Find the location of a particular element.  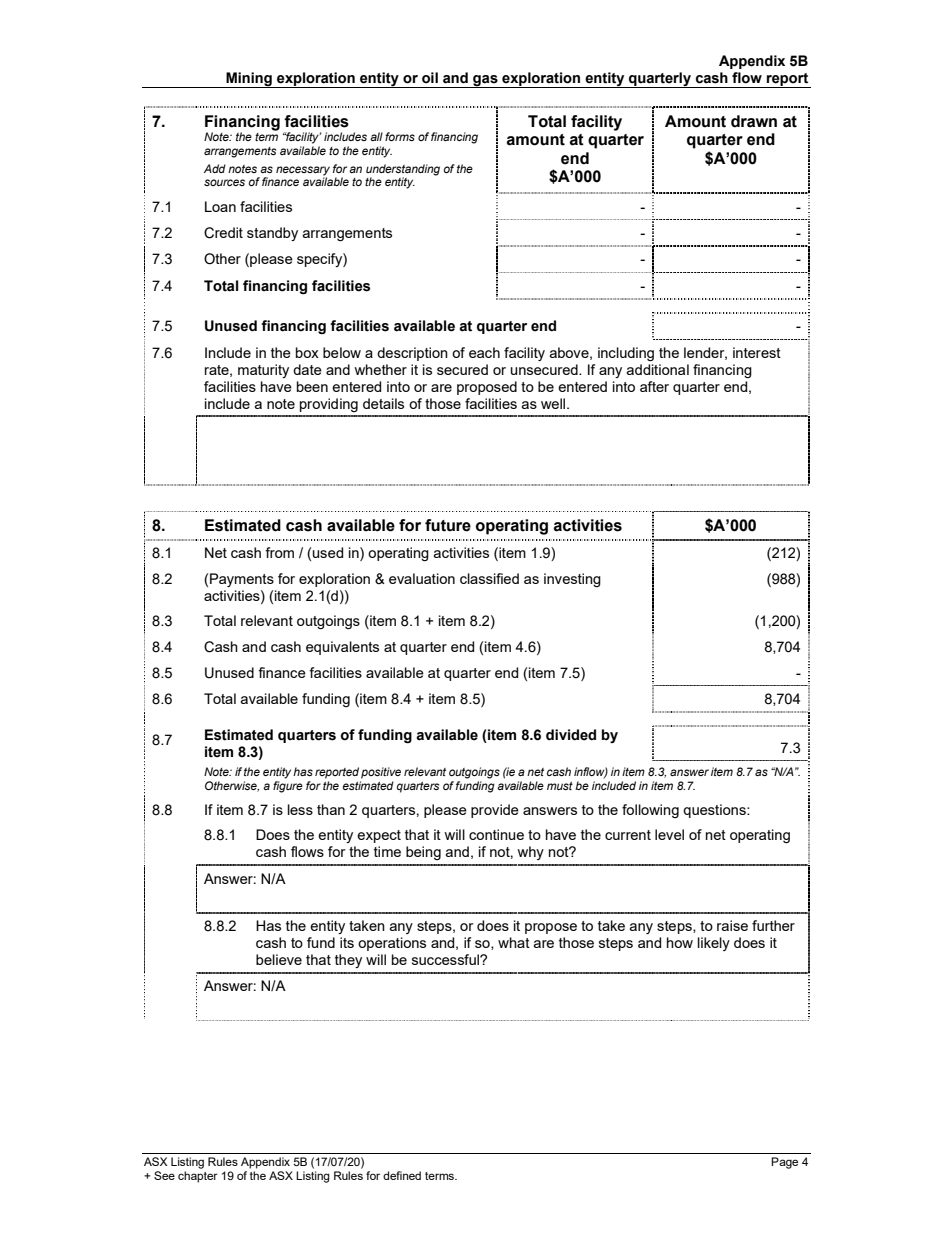

gas is located at coordinates (485, 81).
